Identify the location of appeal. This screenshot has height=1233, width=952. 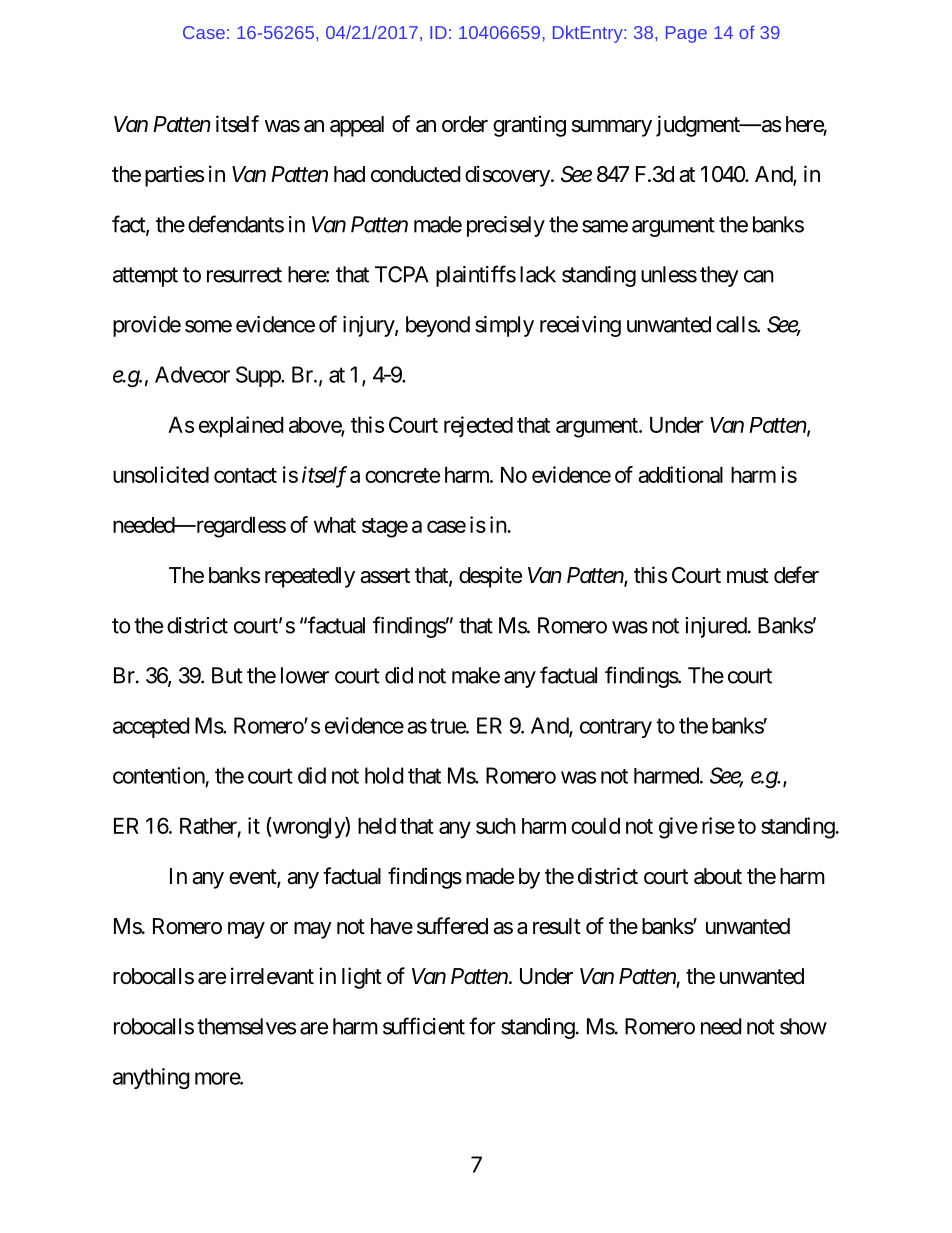
(357, 126).
